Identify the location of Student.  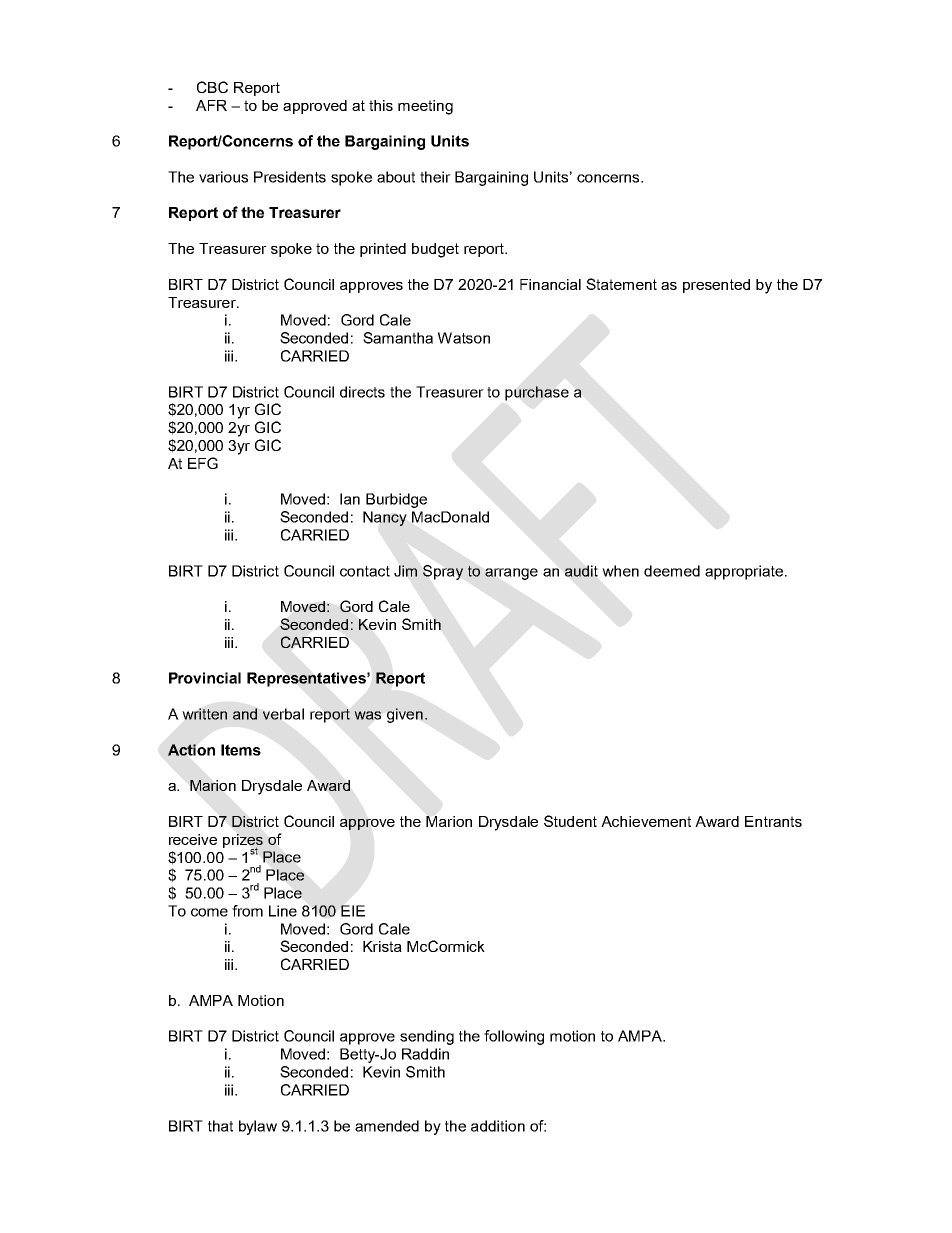
(570, 821).
